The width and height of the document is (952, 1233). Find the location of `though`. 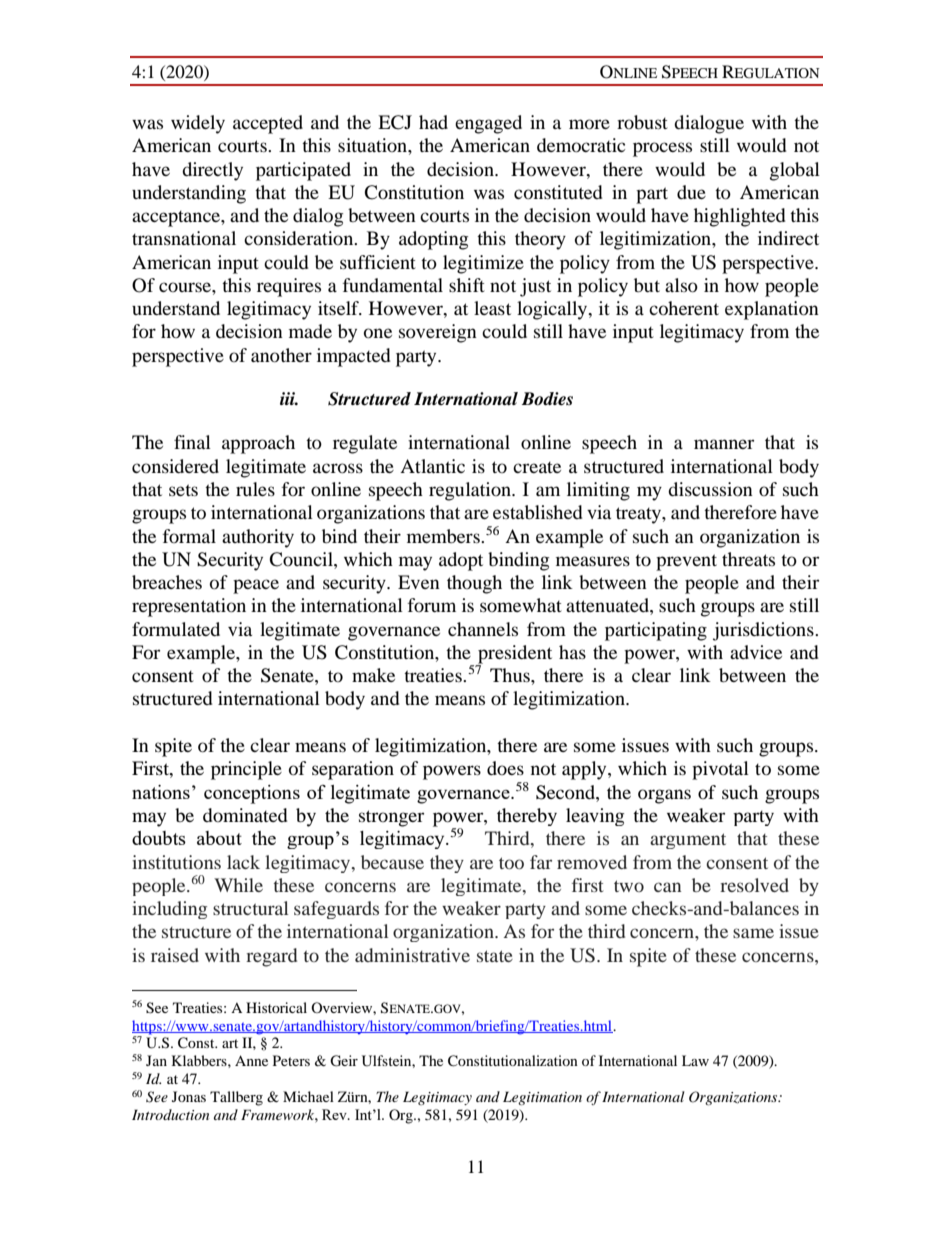

though is located at coordinates (474, 584).
